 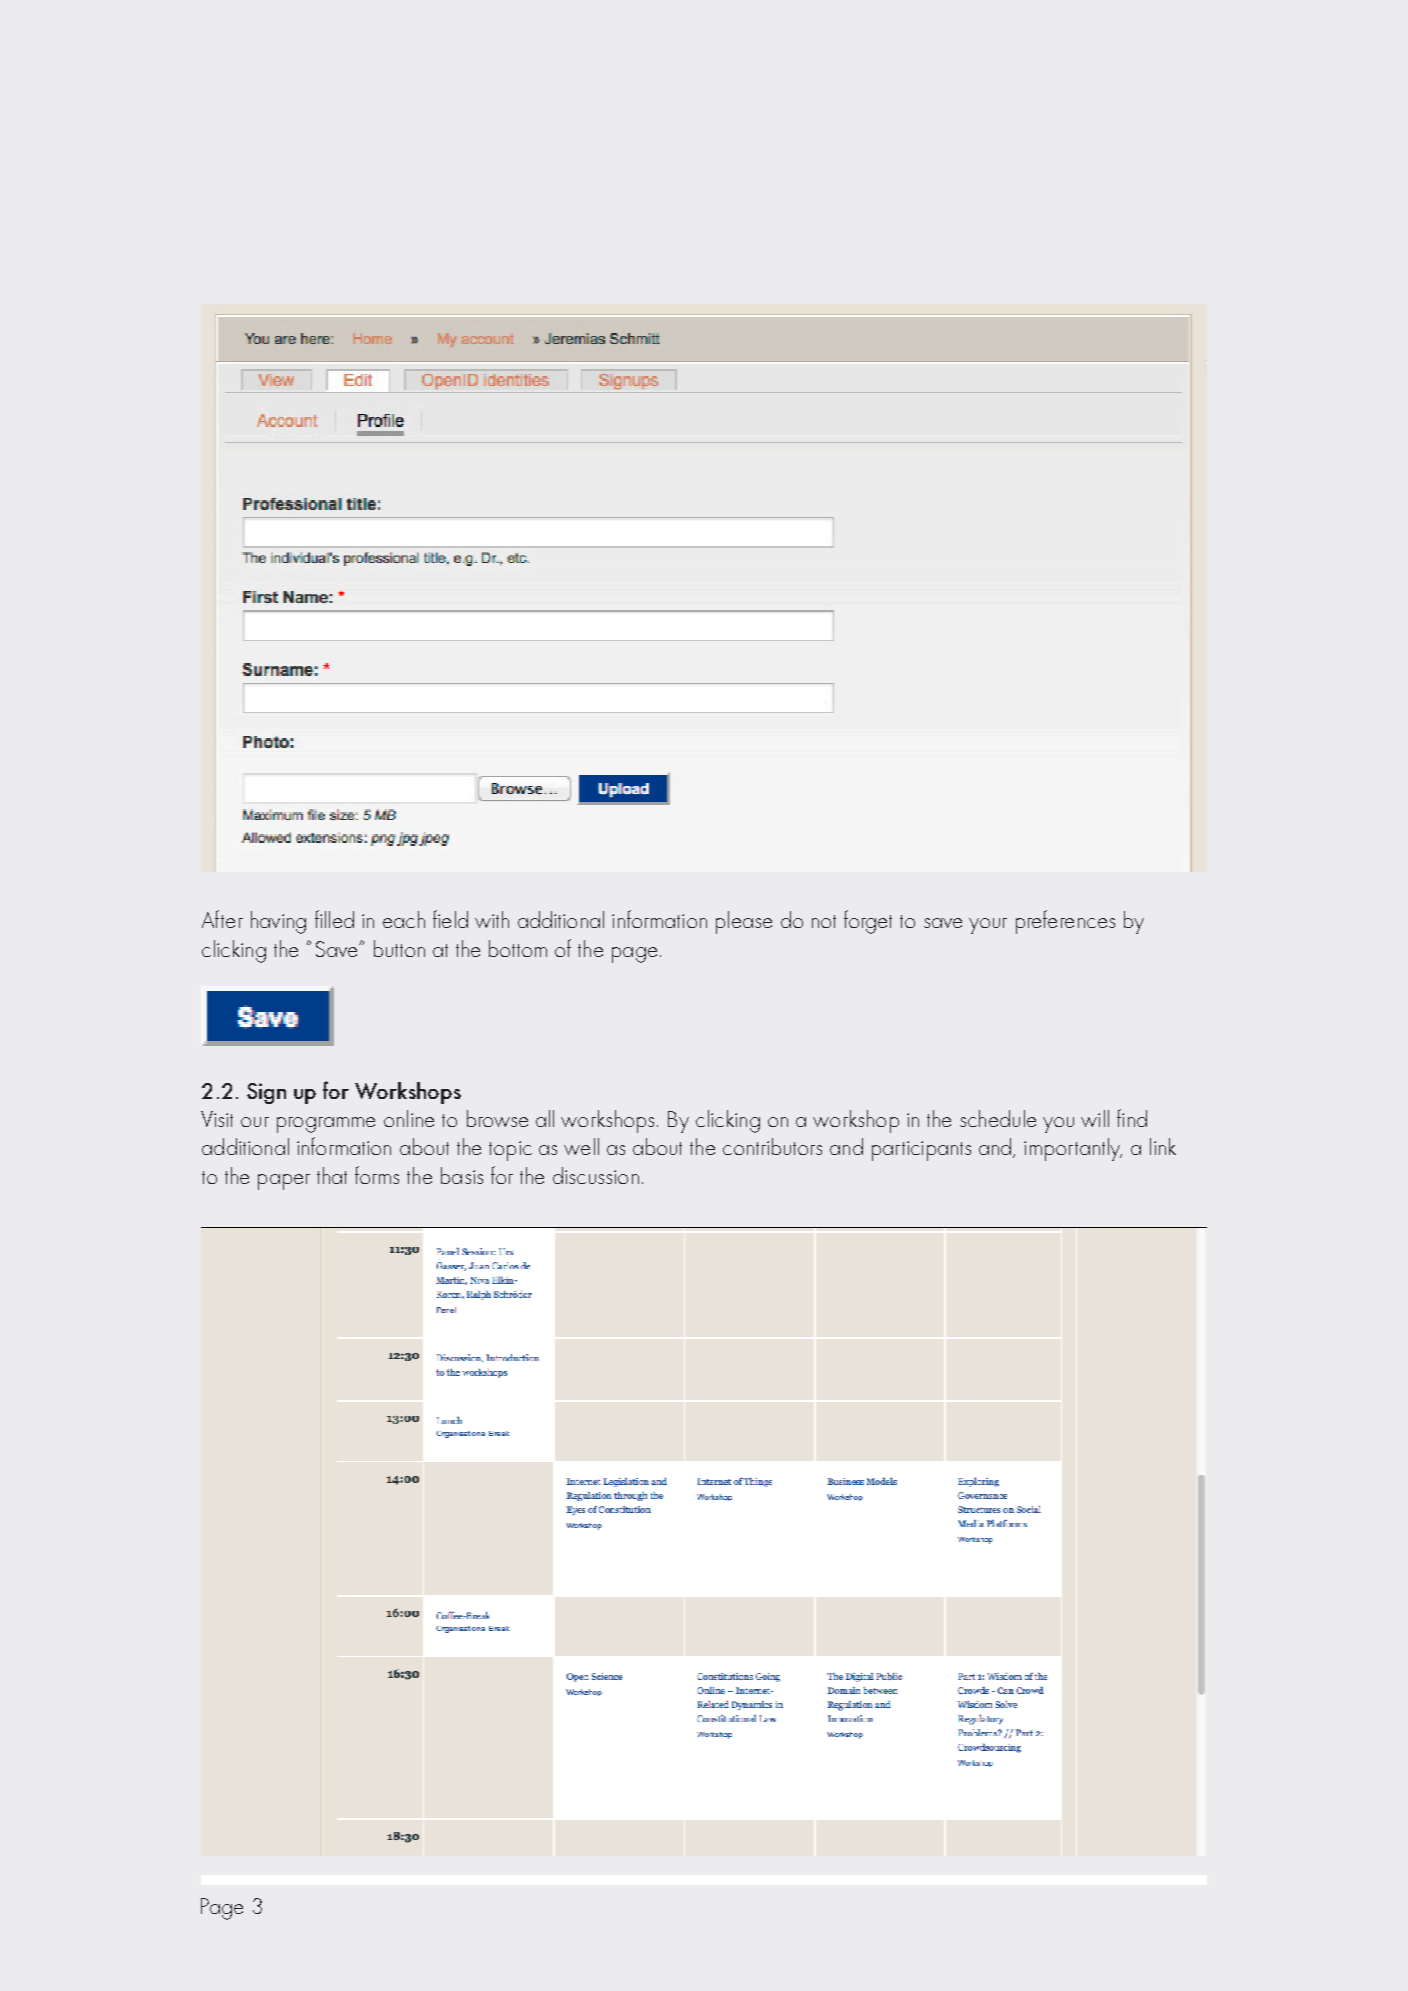 I want to click on will, so click(x=1095, y=1118).
